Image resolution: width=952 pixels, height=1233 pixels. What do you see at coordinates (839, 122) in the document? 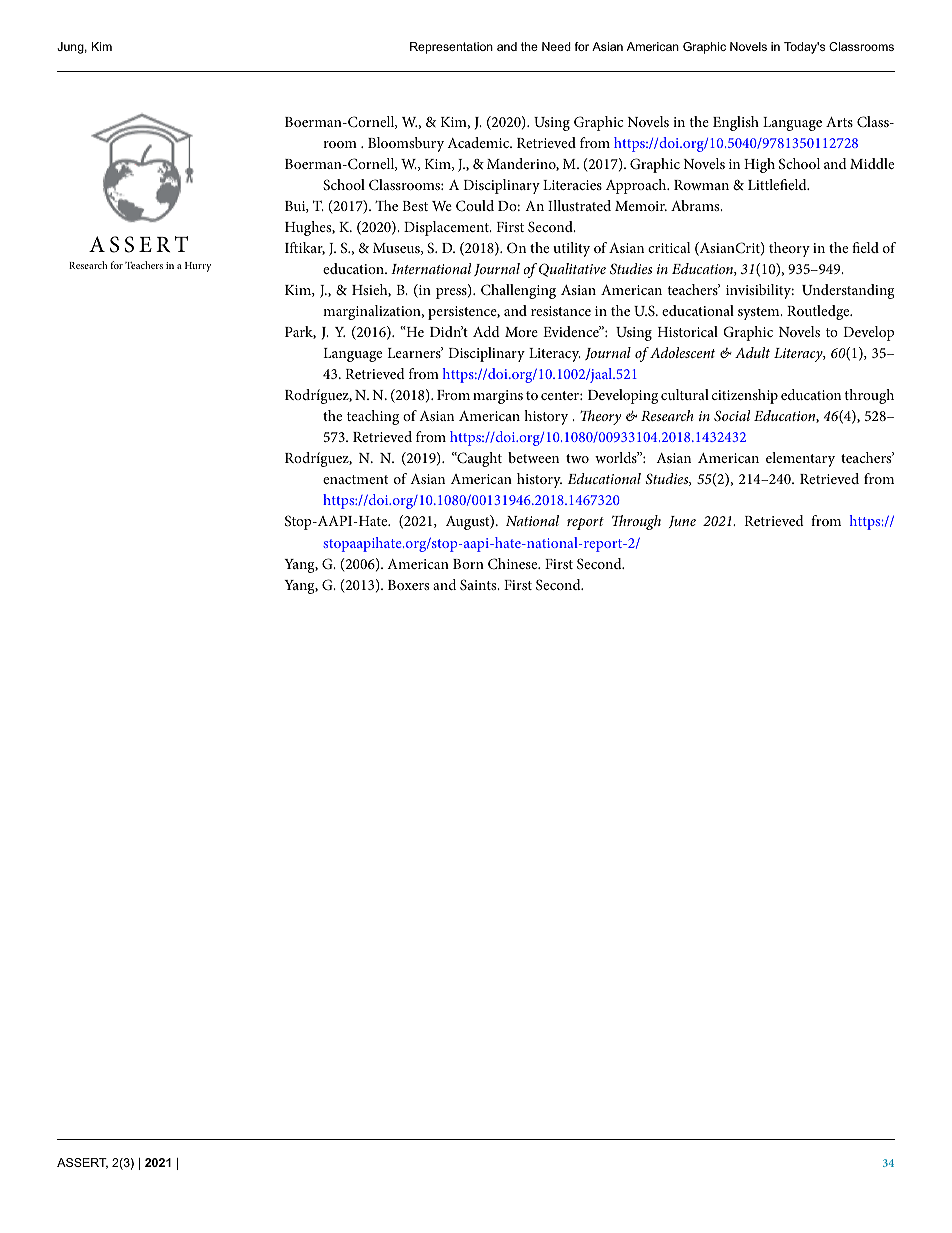
I see `Arts` at bounding box center [839, 122].
